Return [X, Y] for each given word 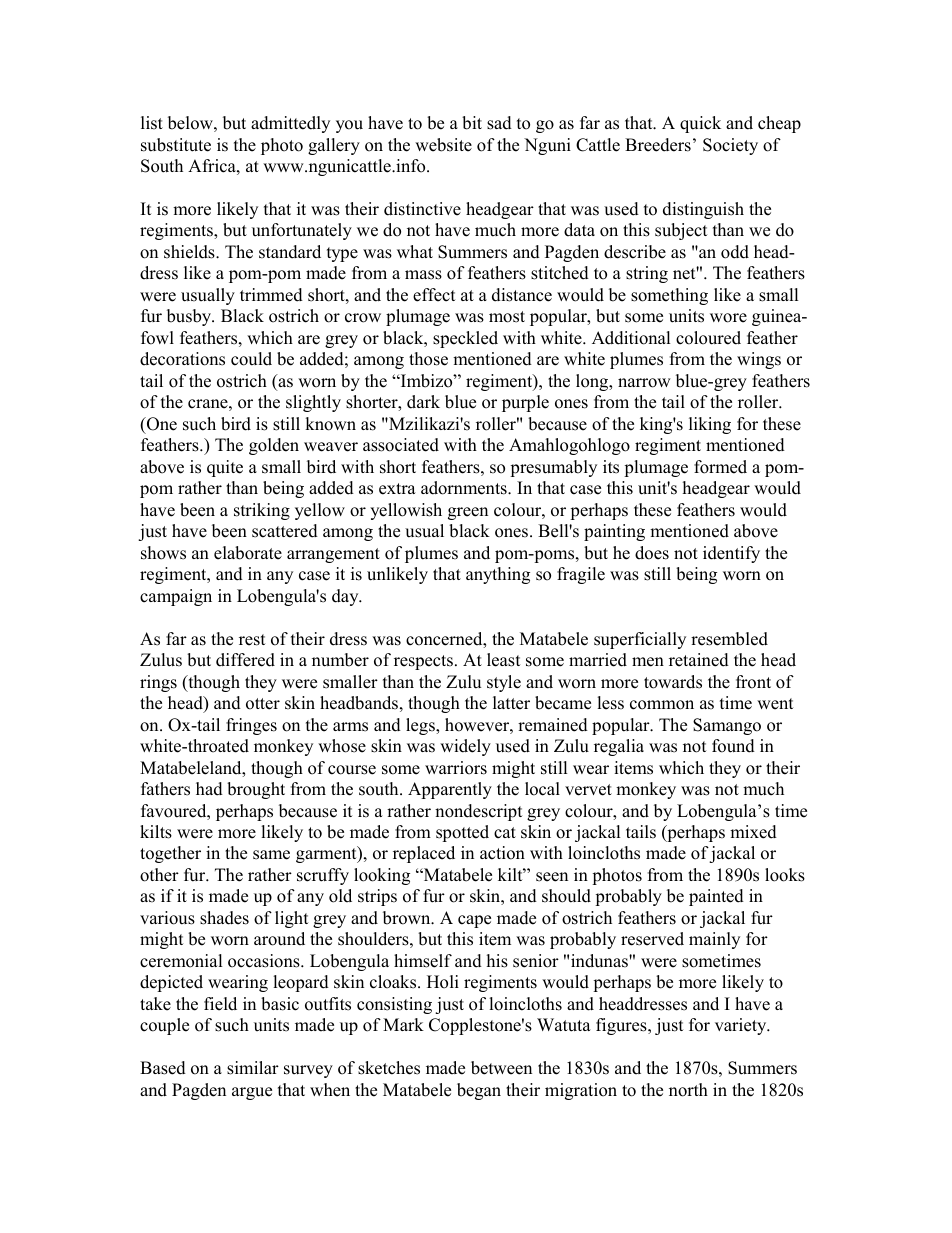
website [443, 145]
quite [225, 468]
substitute [176, 145]
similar [253, 1068]
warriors [456, 768]
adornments [465, 488]
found [733, 746]
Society [730, 146]
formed [720, 467]
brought [256, 790]
